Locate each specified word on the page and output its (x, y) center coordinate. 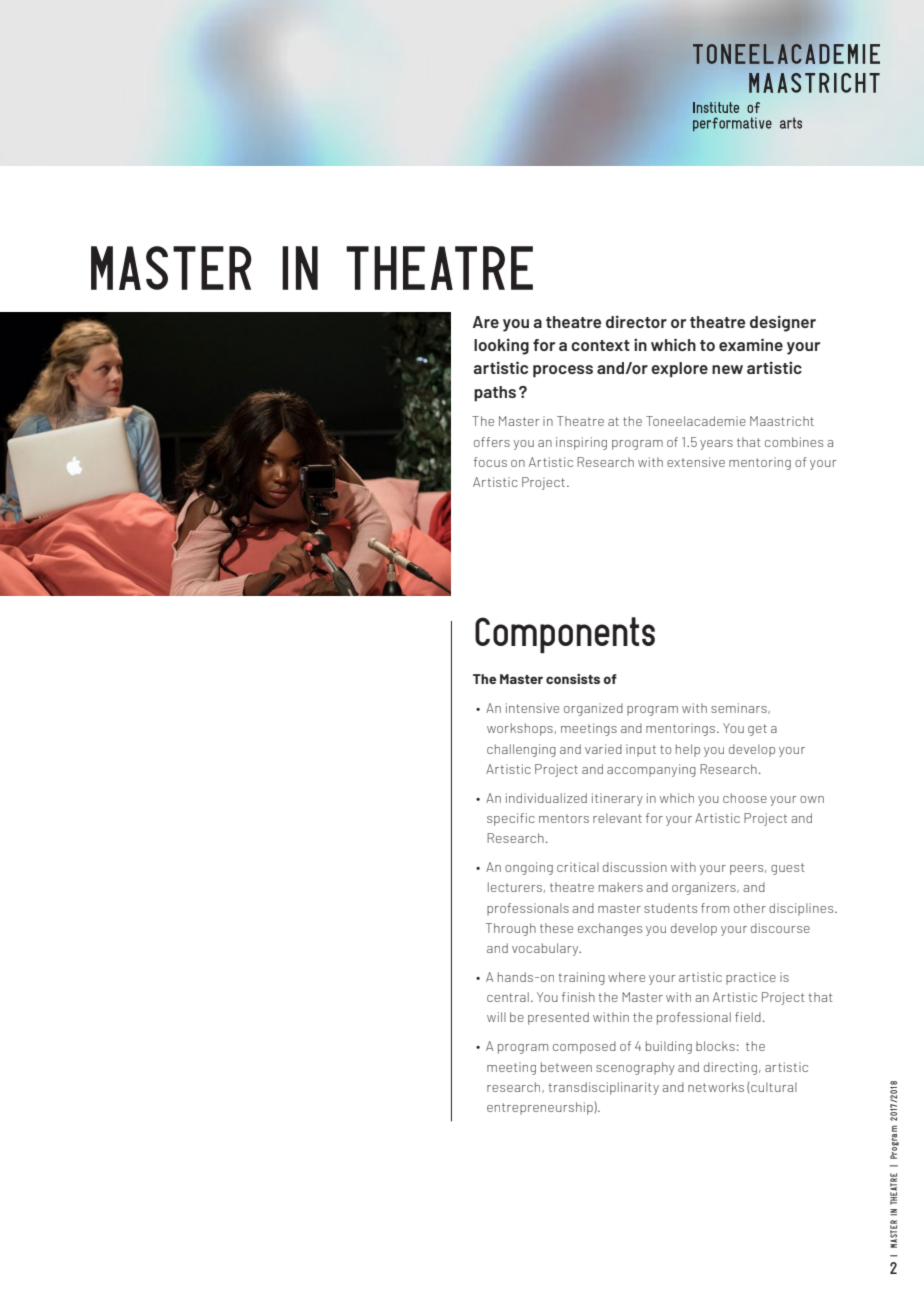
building (669, 1047)
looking (501, 346)
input (641, 750)
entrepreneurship (541, 1108)
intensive (532, 708)
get (757, 730)
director (636, 321)
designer (783, 323)
